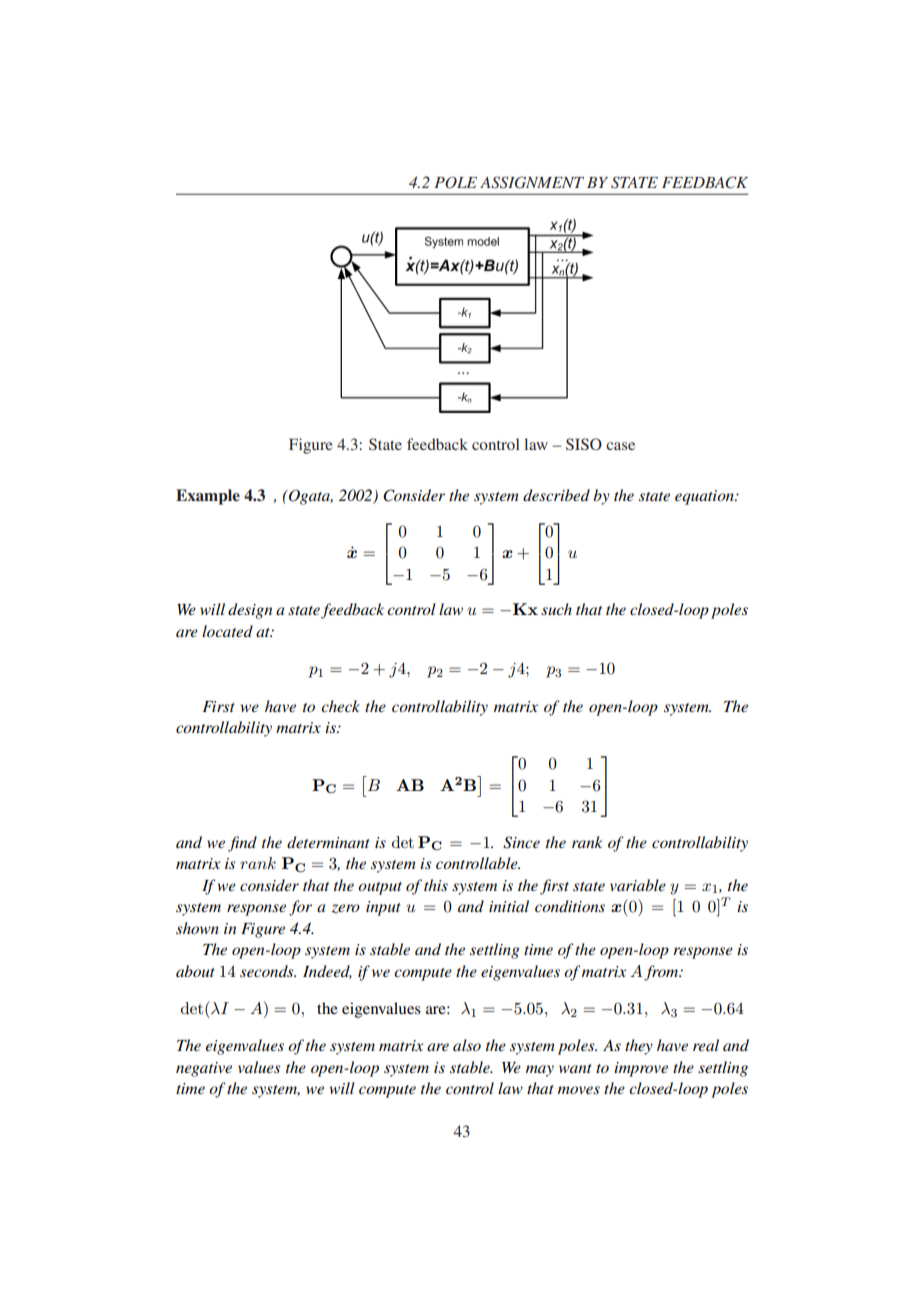 Image resolution: width=924 pixels, height=1308 pixels. What do you see at coordinates (556, 495) in the image?
I see `described` at bounding box center [556, 495].
